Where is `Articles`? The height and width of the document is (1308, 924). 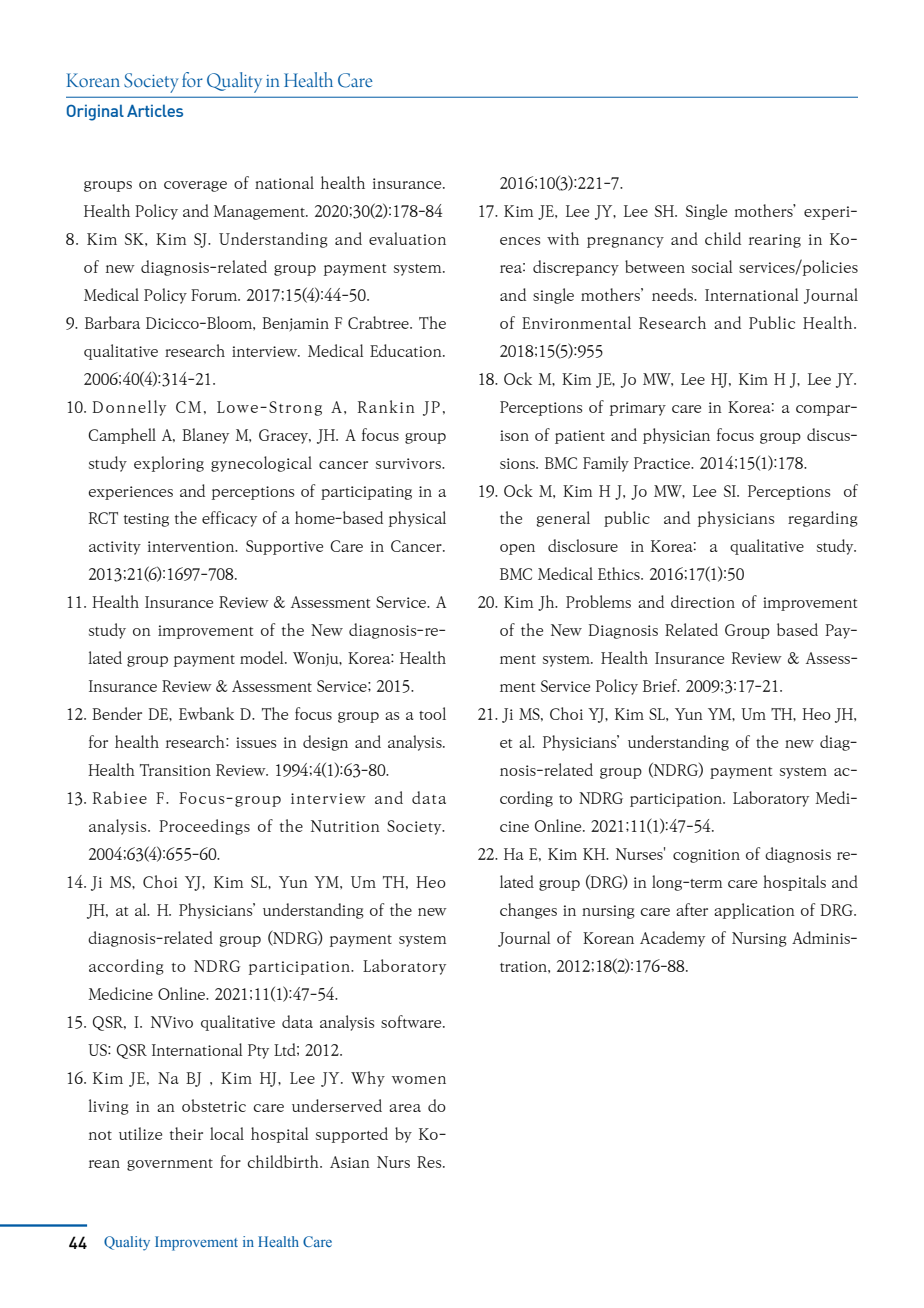
Articles is located at coordinates (155, 110).
